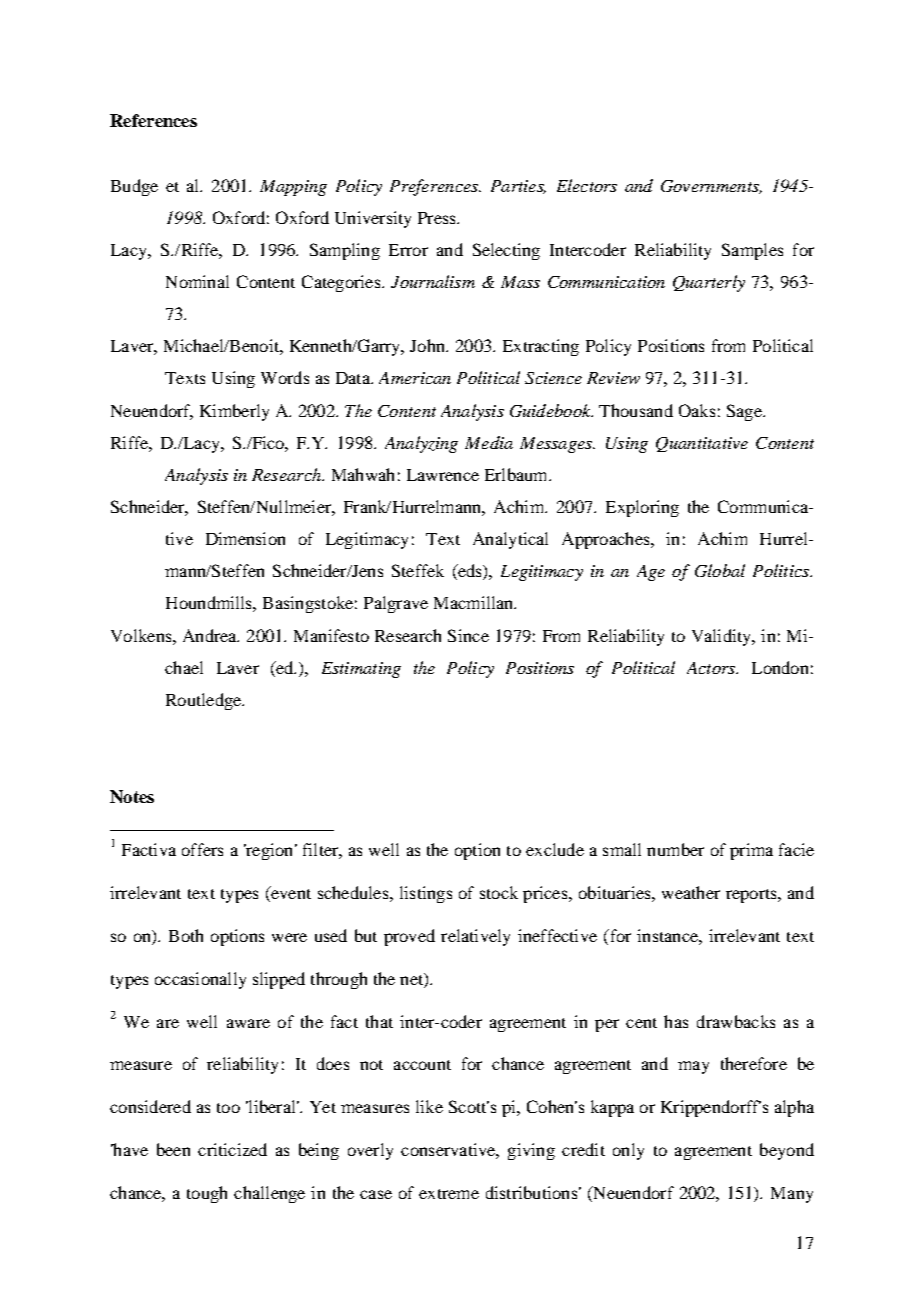  Describe the element at coordinates (468, 635) in the screenshot. I see `Since` at that location.
